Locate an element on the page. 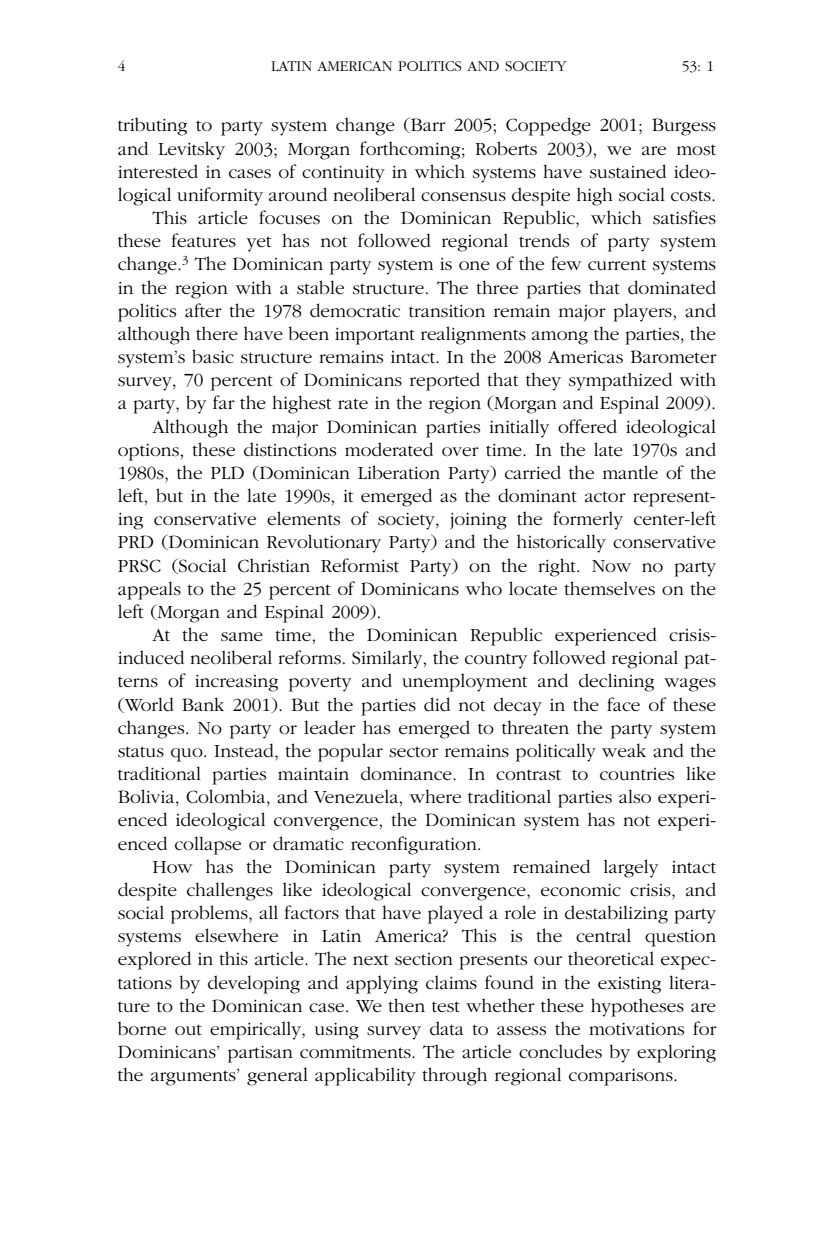 The image size is (834, 1251). formerly is located at coordinates (588, 520).
